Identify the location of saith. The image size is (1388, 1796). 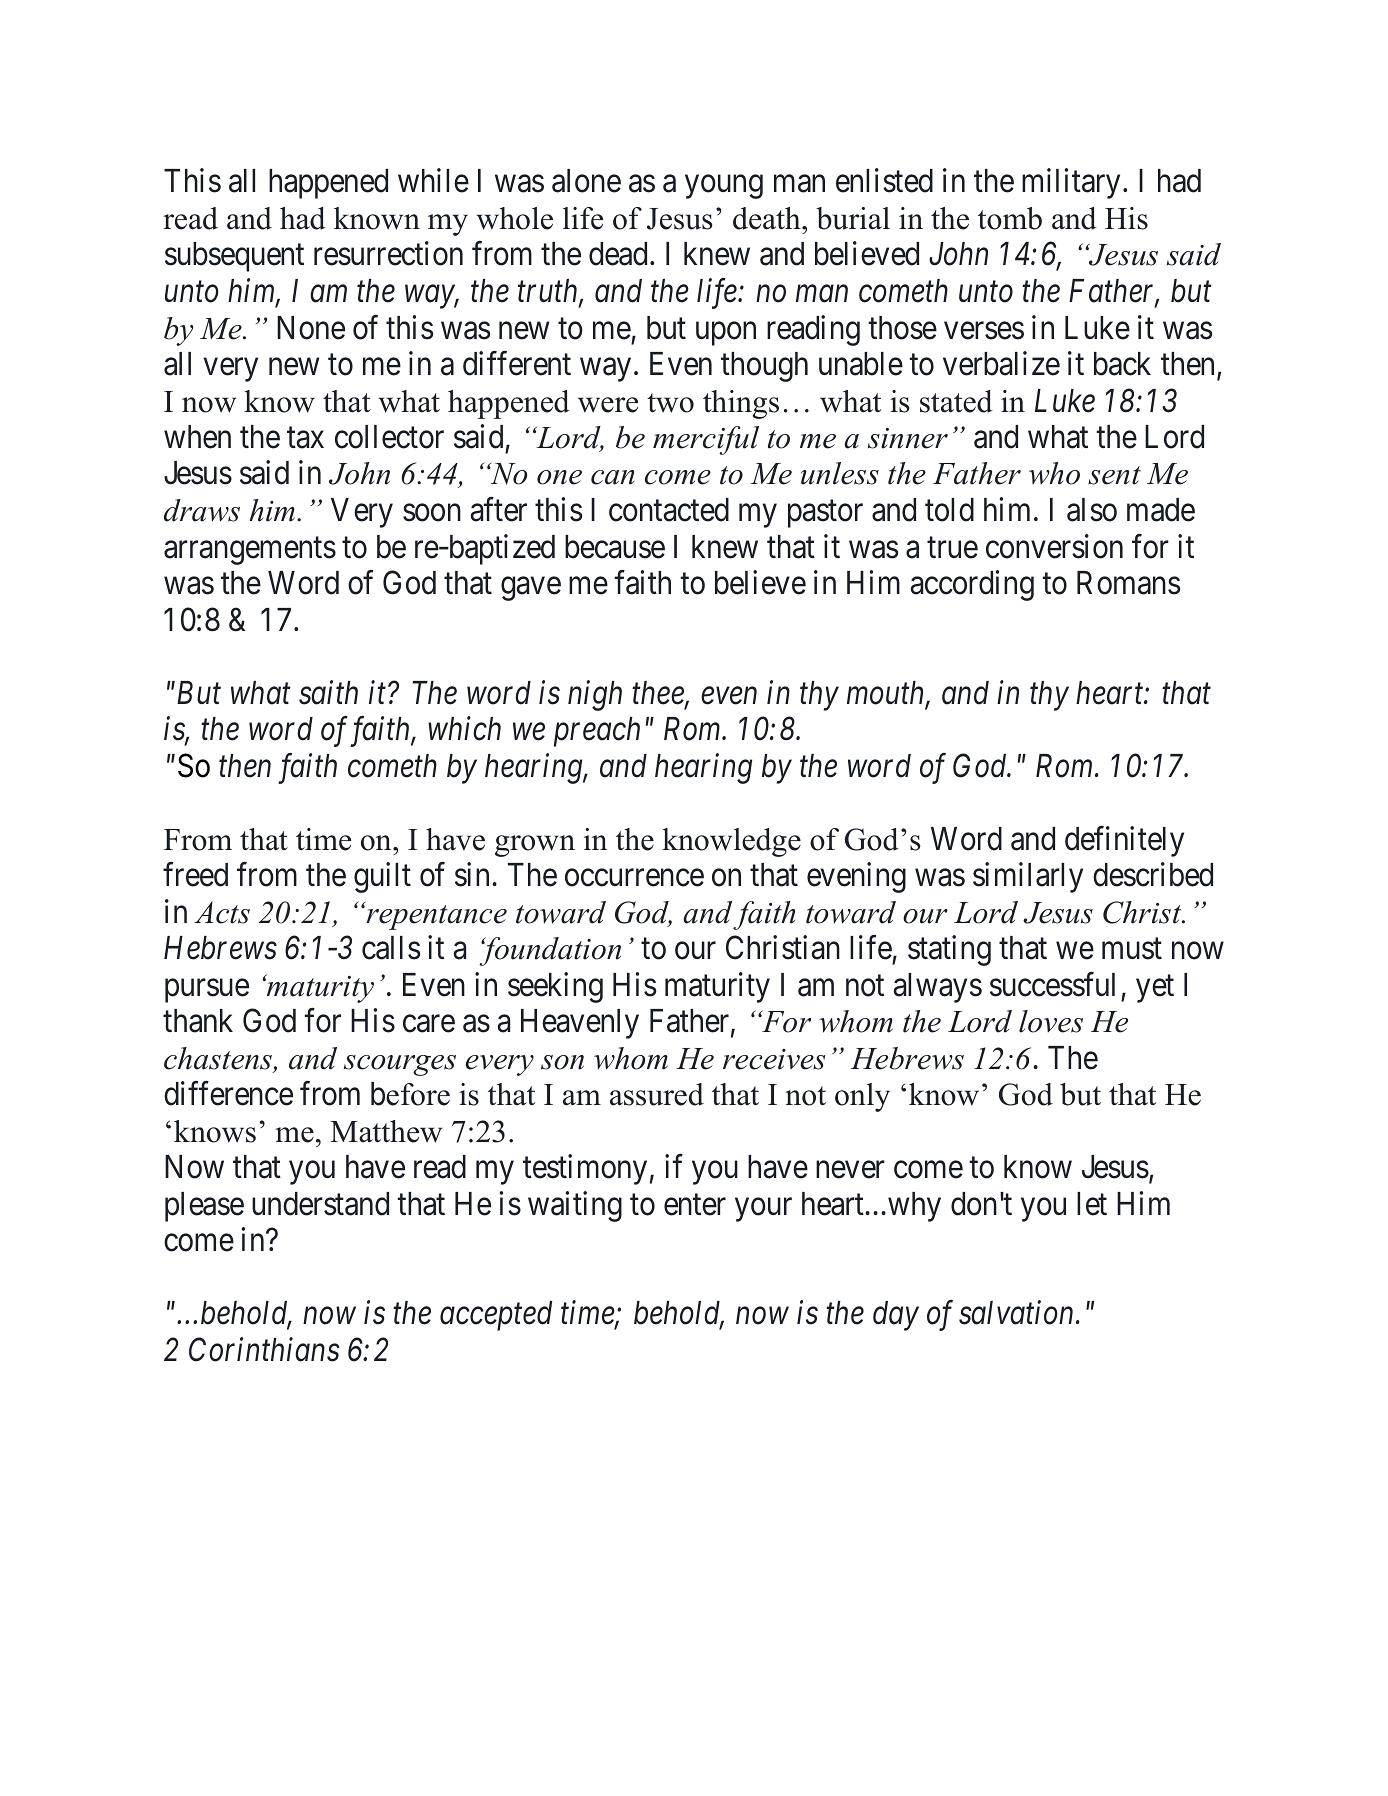
(328, 692).
